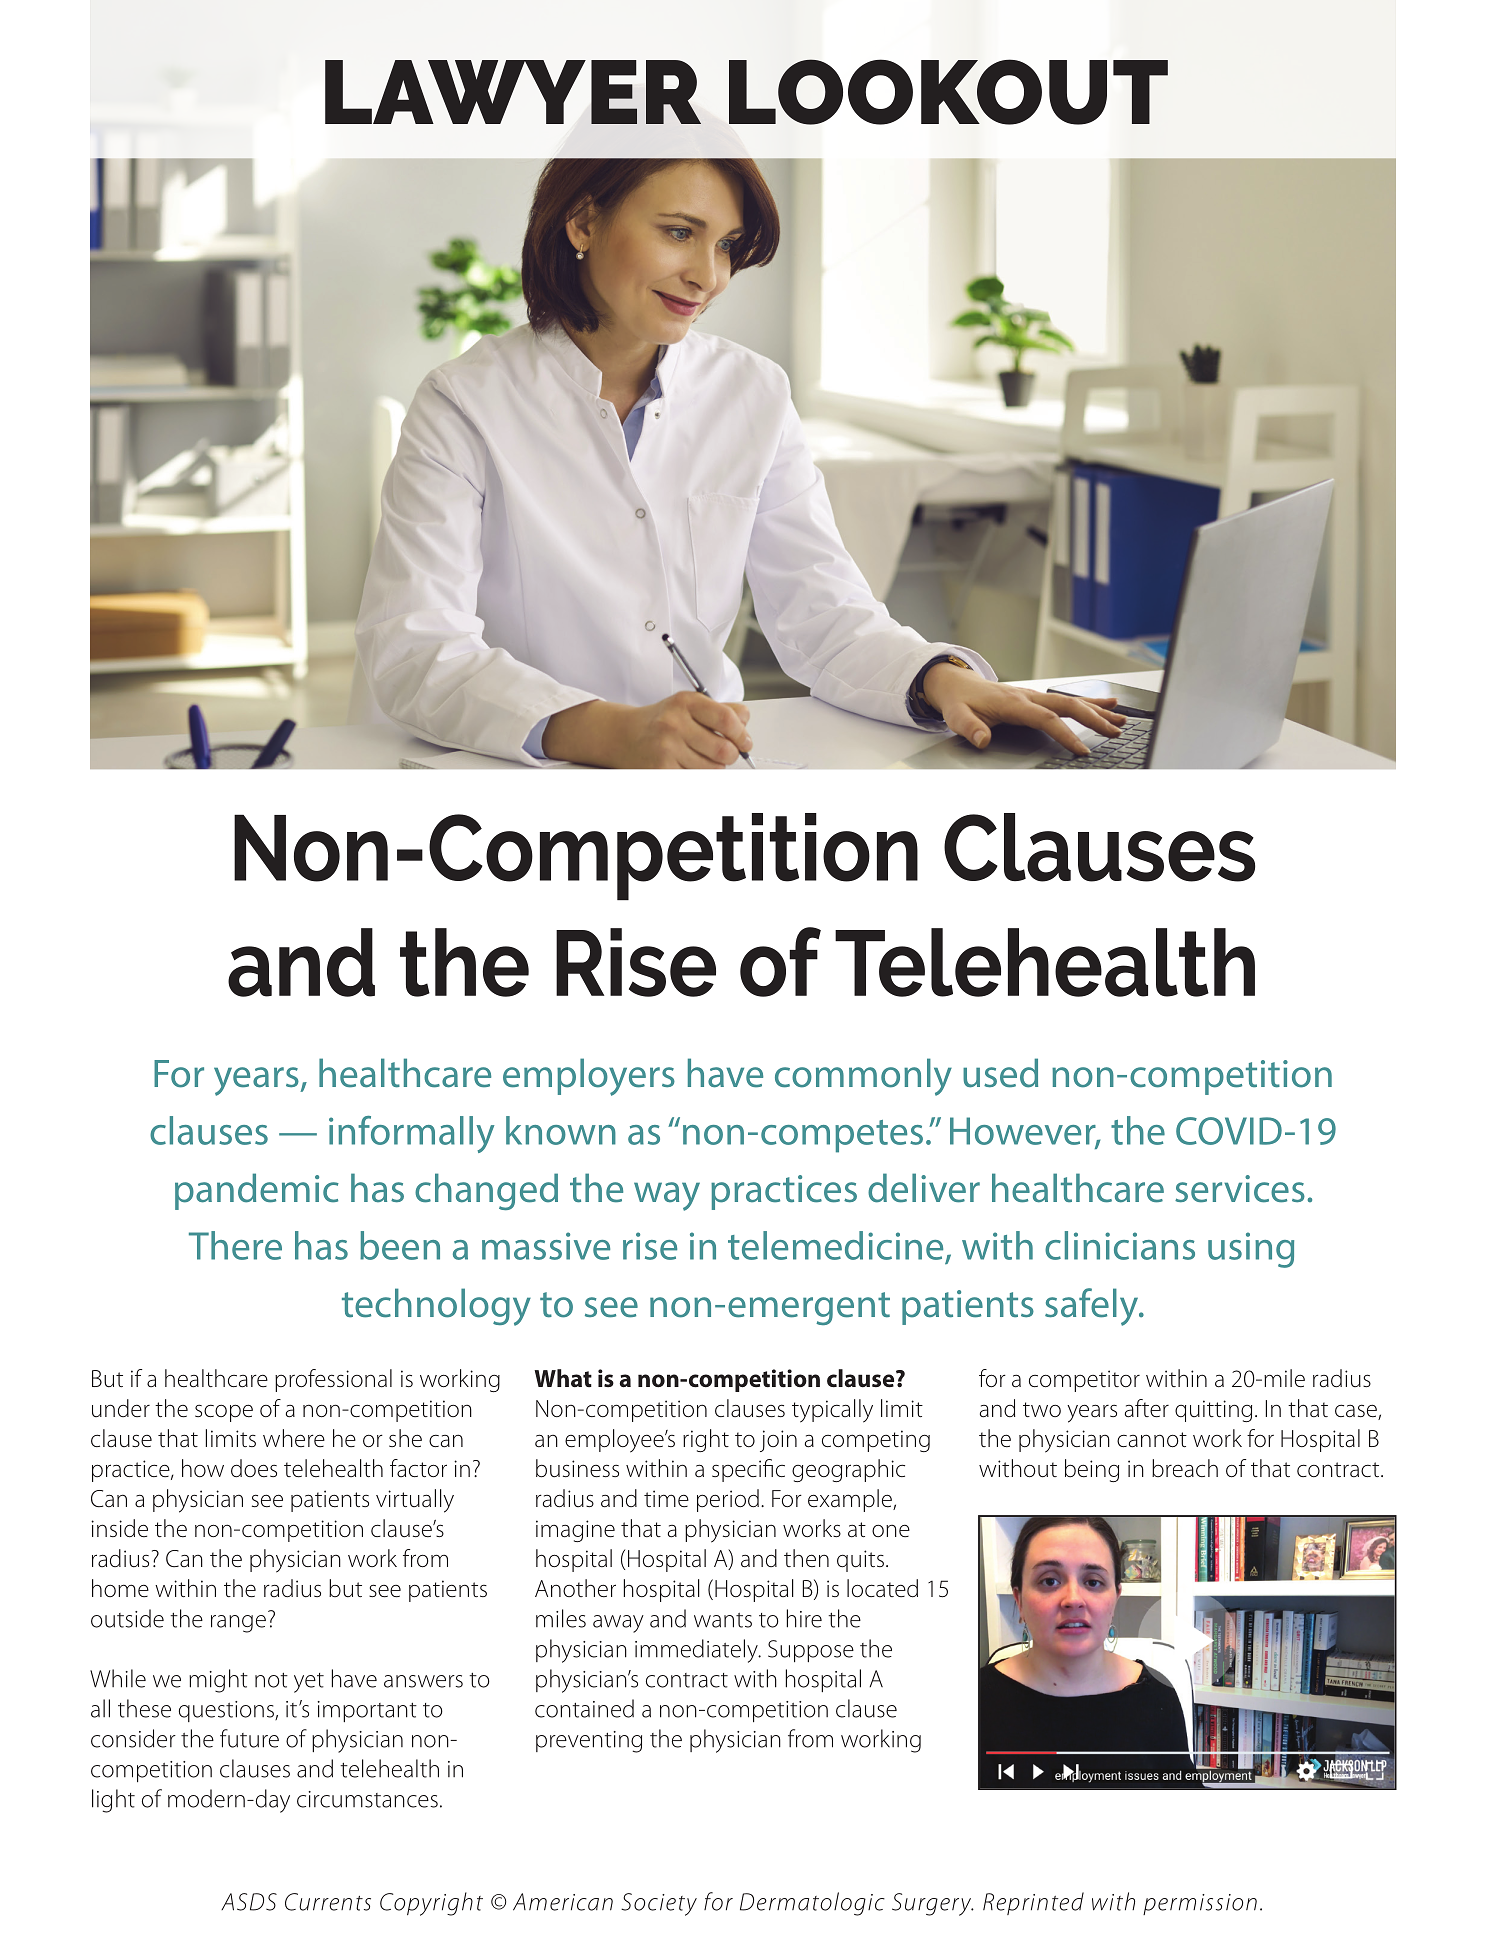 The width and height of the document is (1486, 1959). Describe the element at coordinates (948, 92) in the document. I see `LOOKOUT` at that location.
